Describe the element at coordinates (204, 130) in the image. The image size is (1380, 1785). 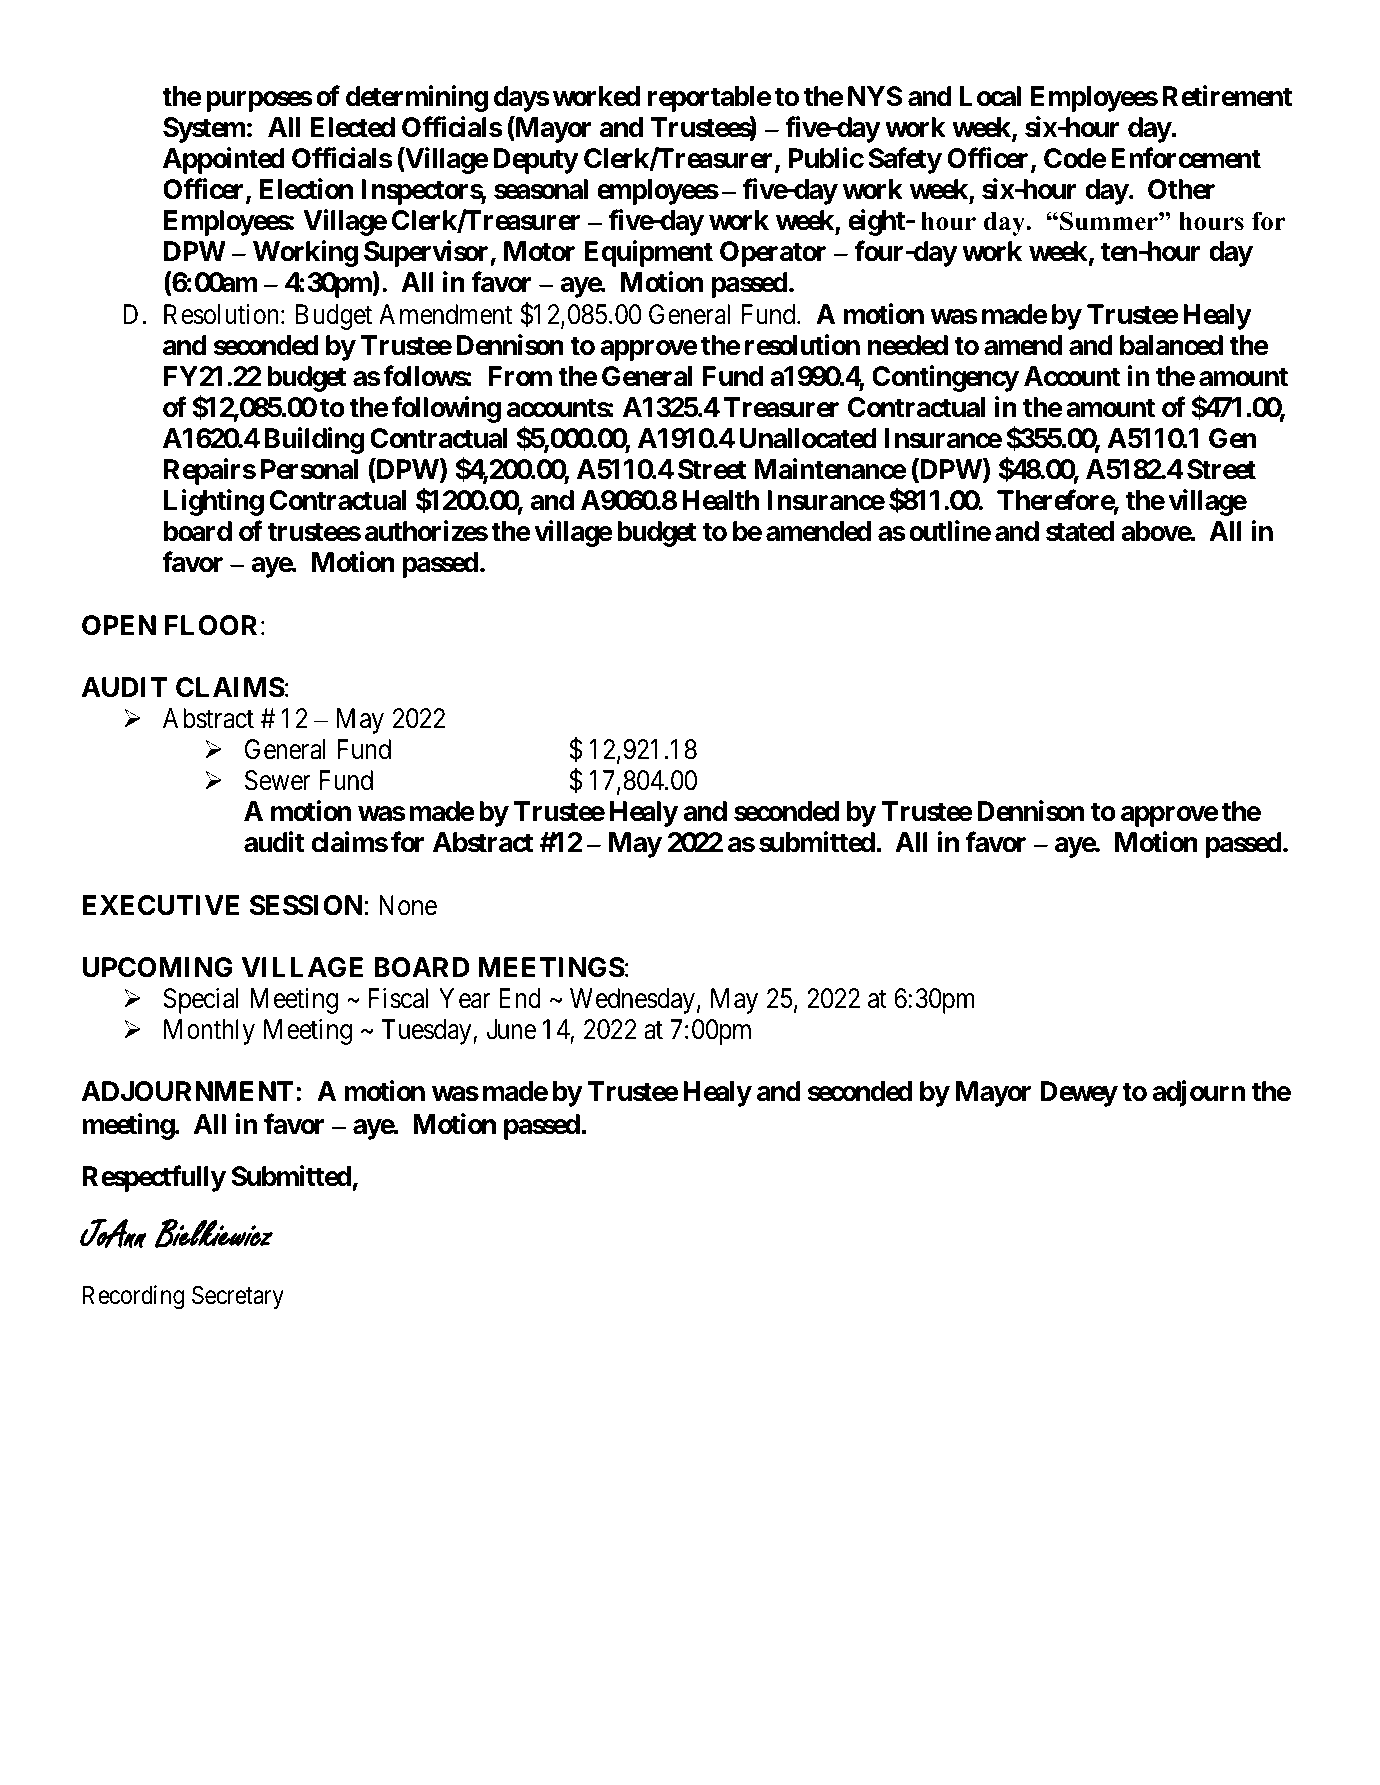
I see `System` at that location.
